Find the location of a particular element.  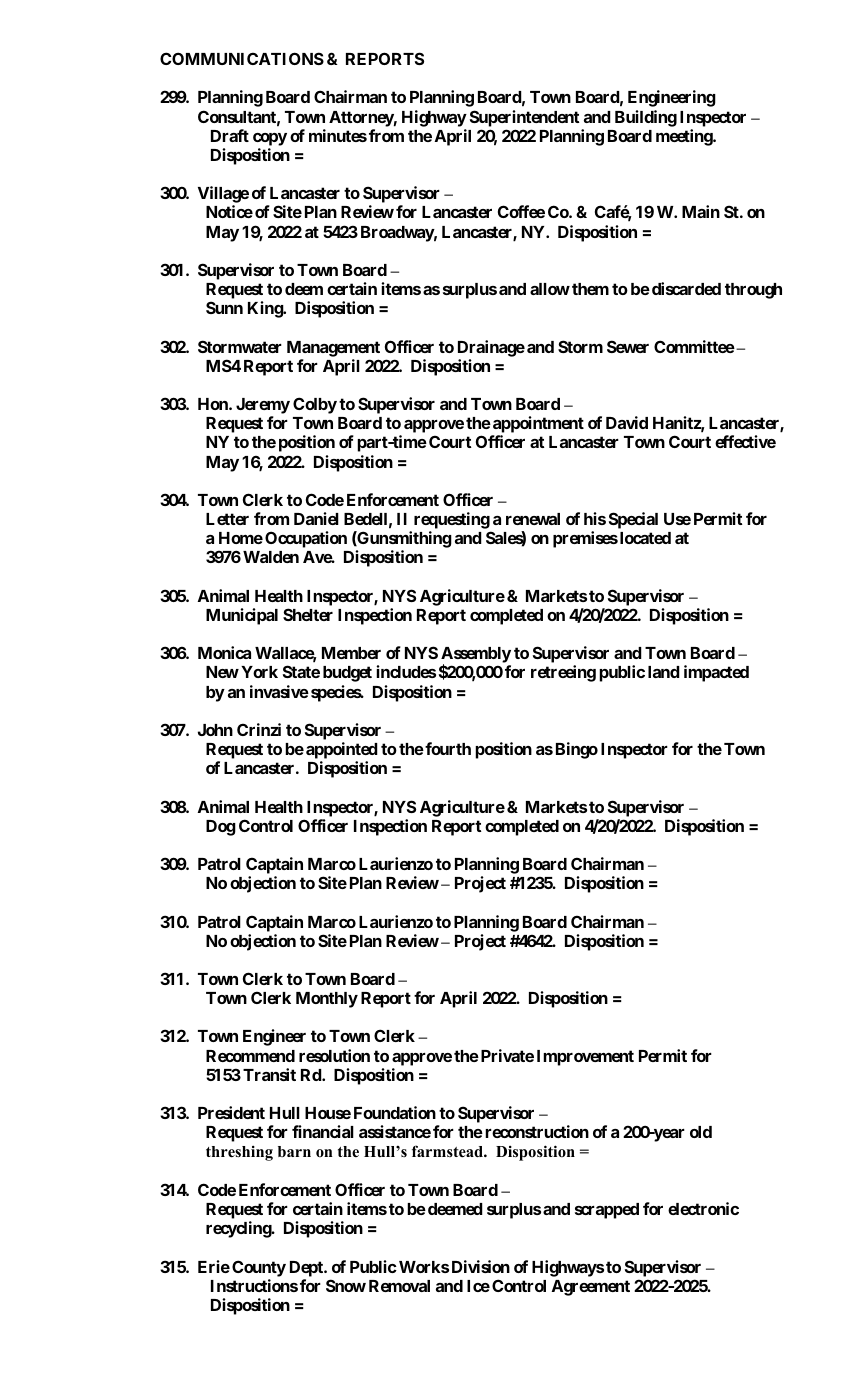

County is located at coordinates (259, 1268).
